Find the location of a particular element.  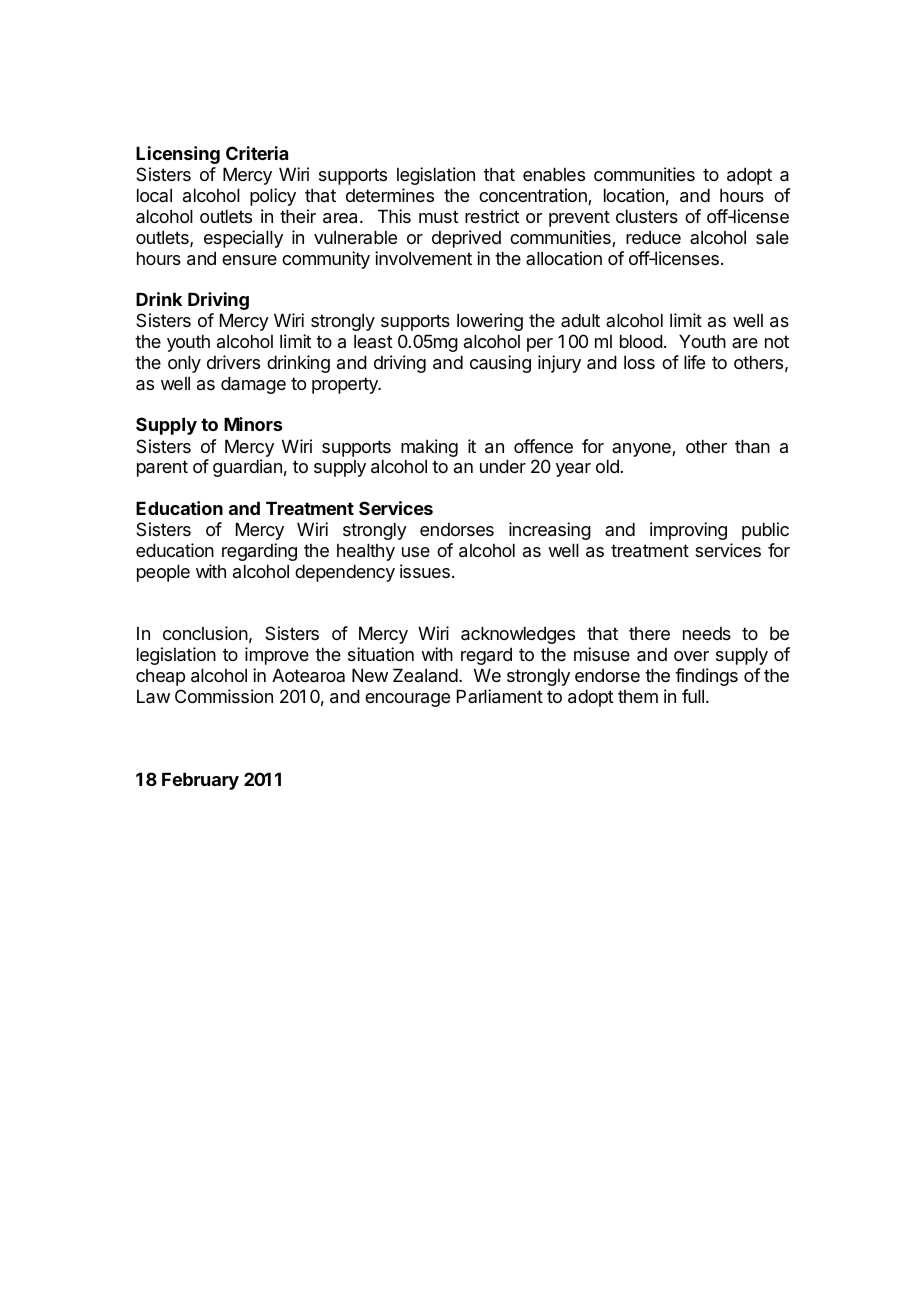

concentration is located at coordinates (534, 196).
